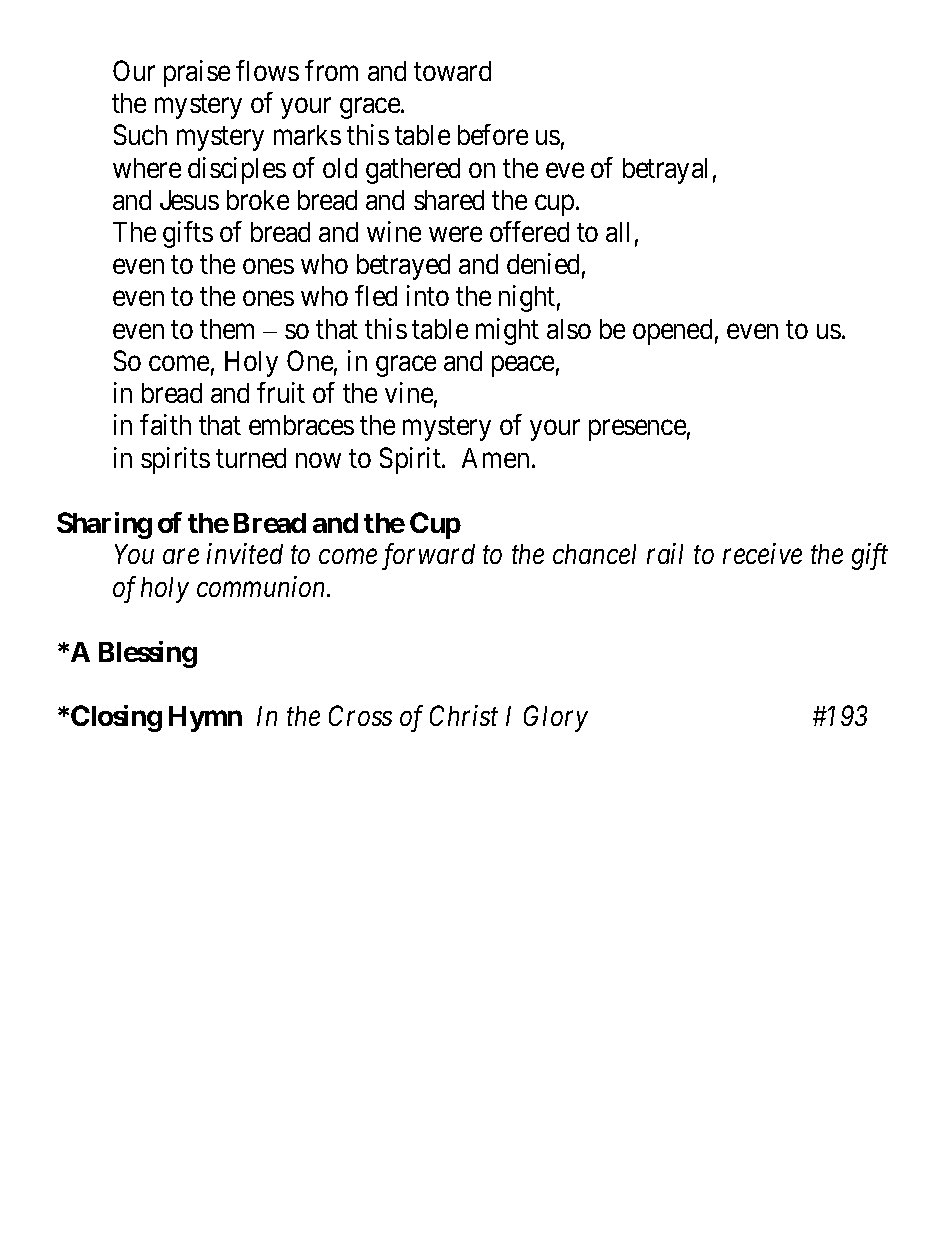 This page has width=952, height=1233. What do you see at coordinates (197, 73) in the page?
I see `praise` at bounding box center [197, 73].
